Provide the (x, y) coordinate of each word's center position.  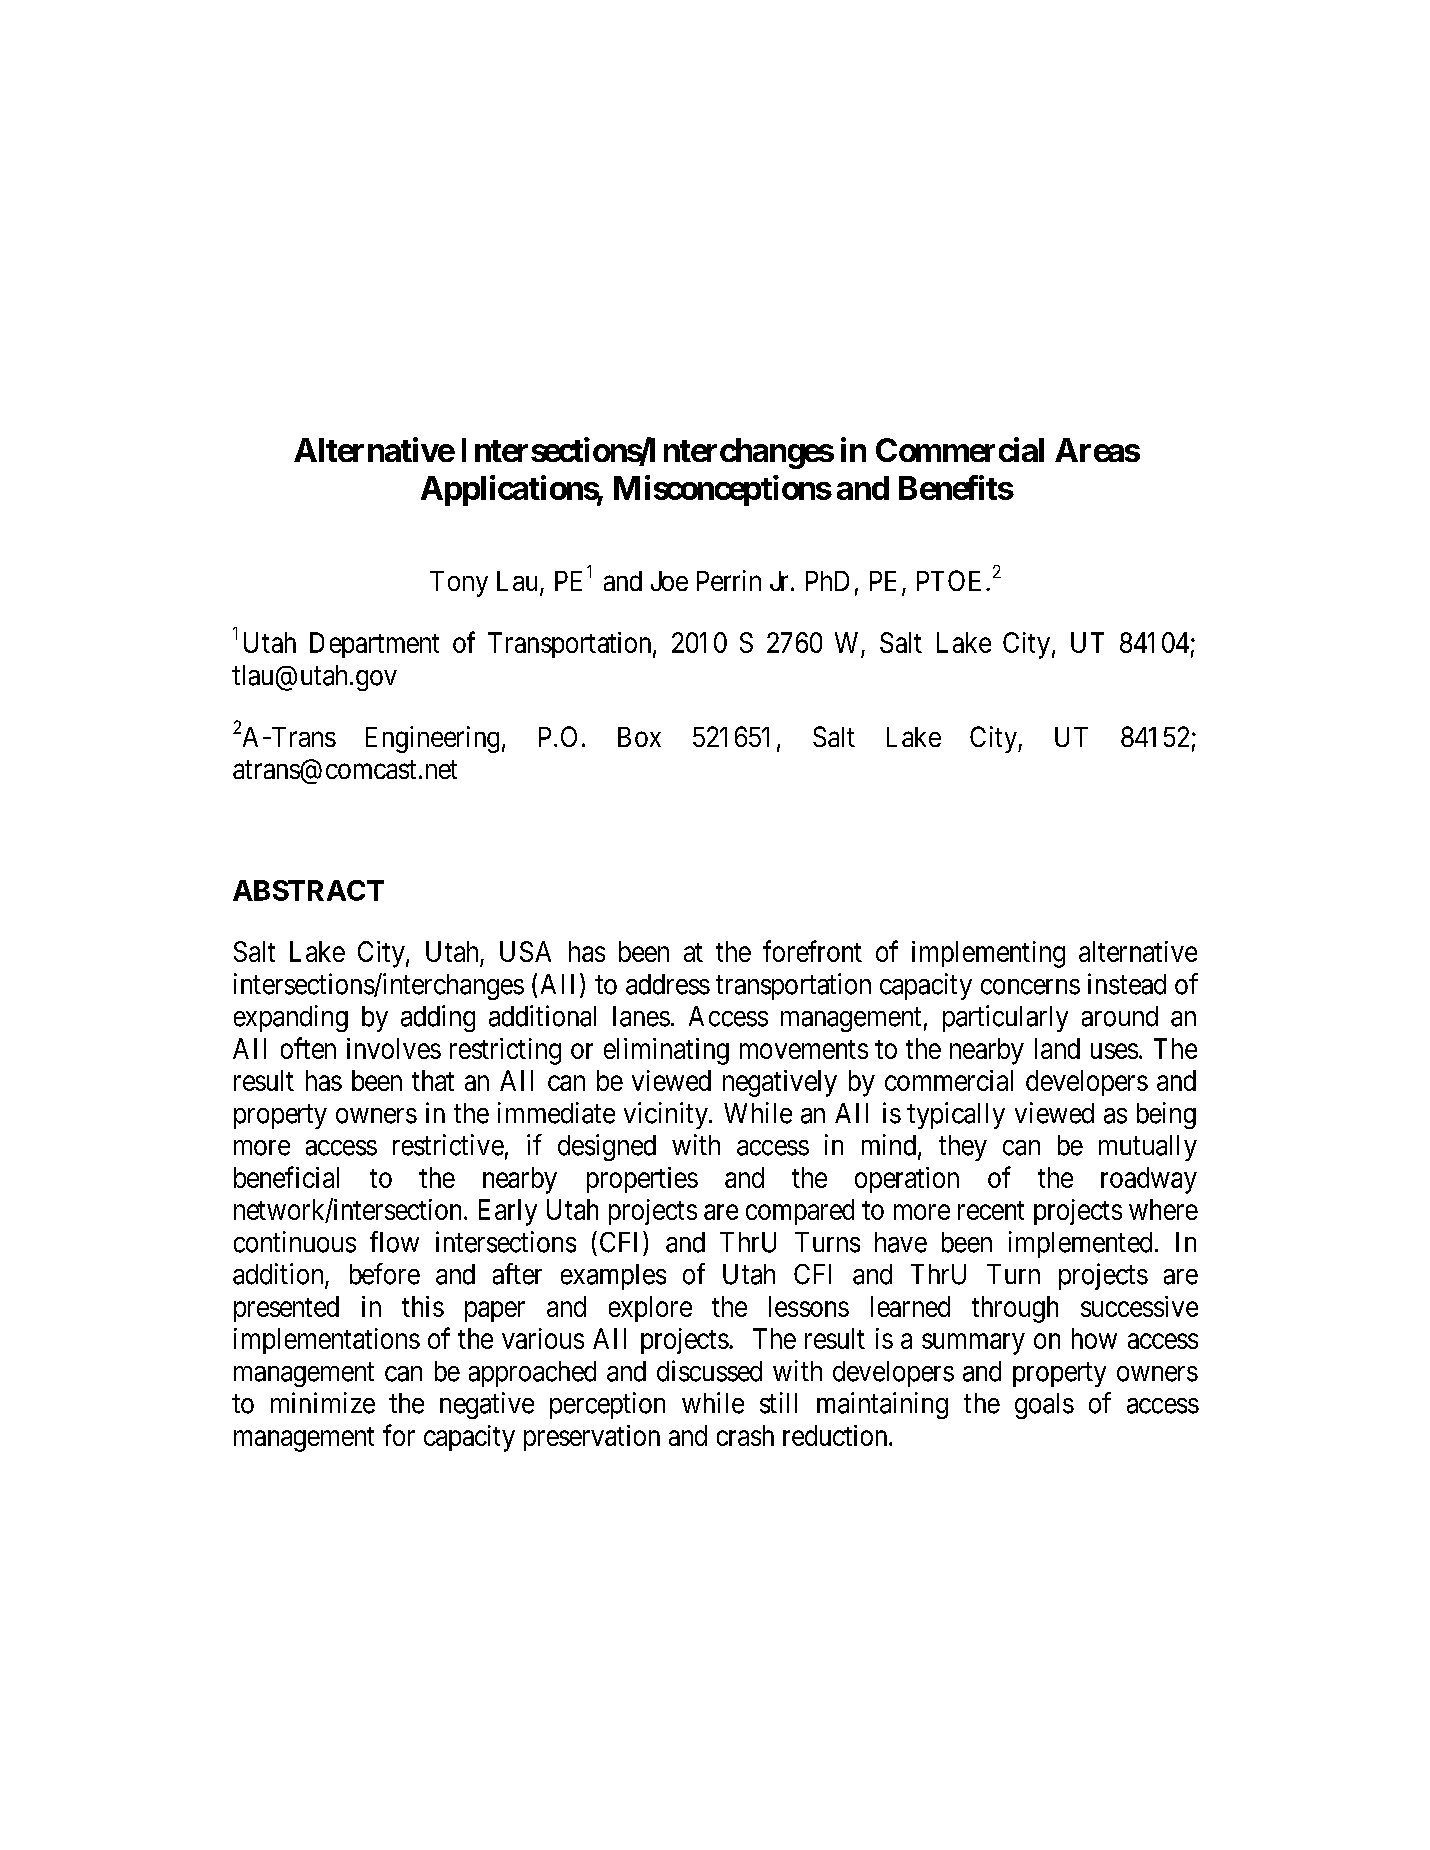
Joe (669, 581)
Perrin (729, 580)
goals (1044, 1406)
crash (745, 1435)
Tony (459, 584)
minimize (323, 1403)
